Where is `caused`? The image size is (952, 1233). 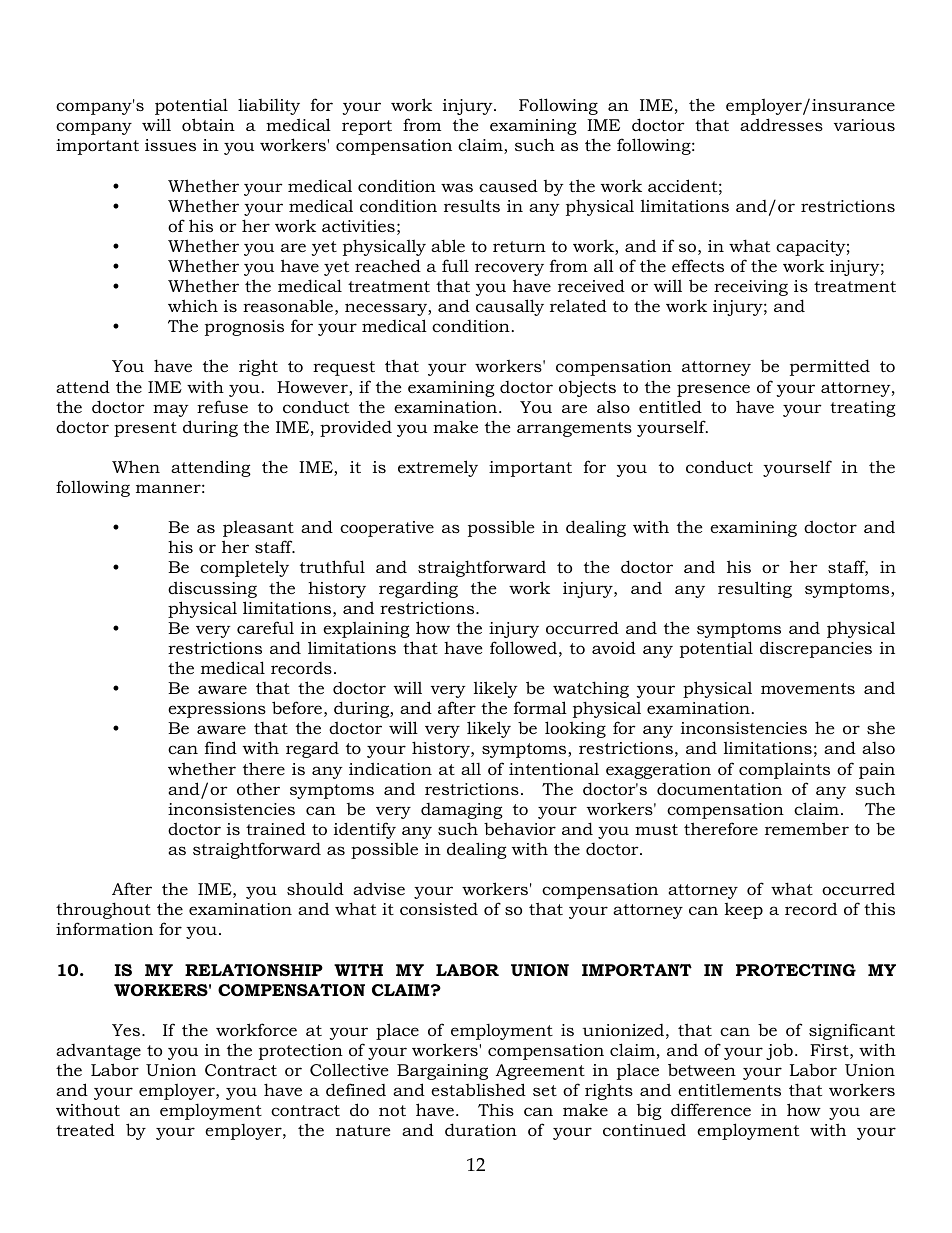 caused is located at coordinates (508, 185).
